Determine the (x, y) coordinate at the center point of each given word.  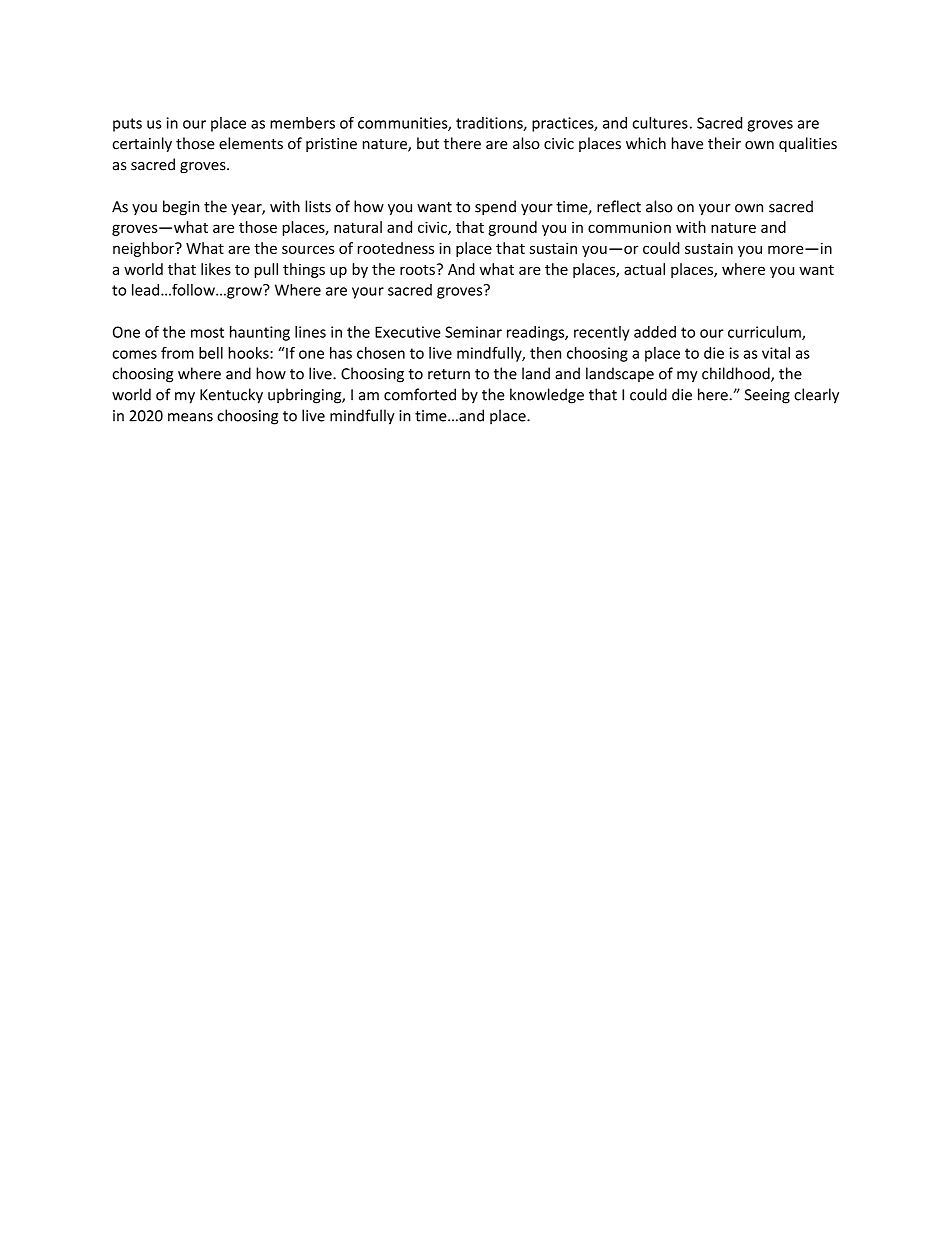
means (190, 417)
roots (417, 270)
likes (216, 269)
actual (644, 269)
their (724, 143)
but (428, 143)
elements (251, 143)
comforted (420, 394)
